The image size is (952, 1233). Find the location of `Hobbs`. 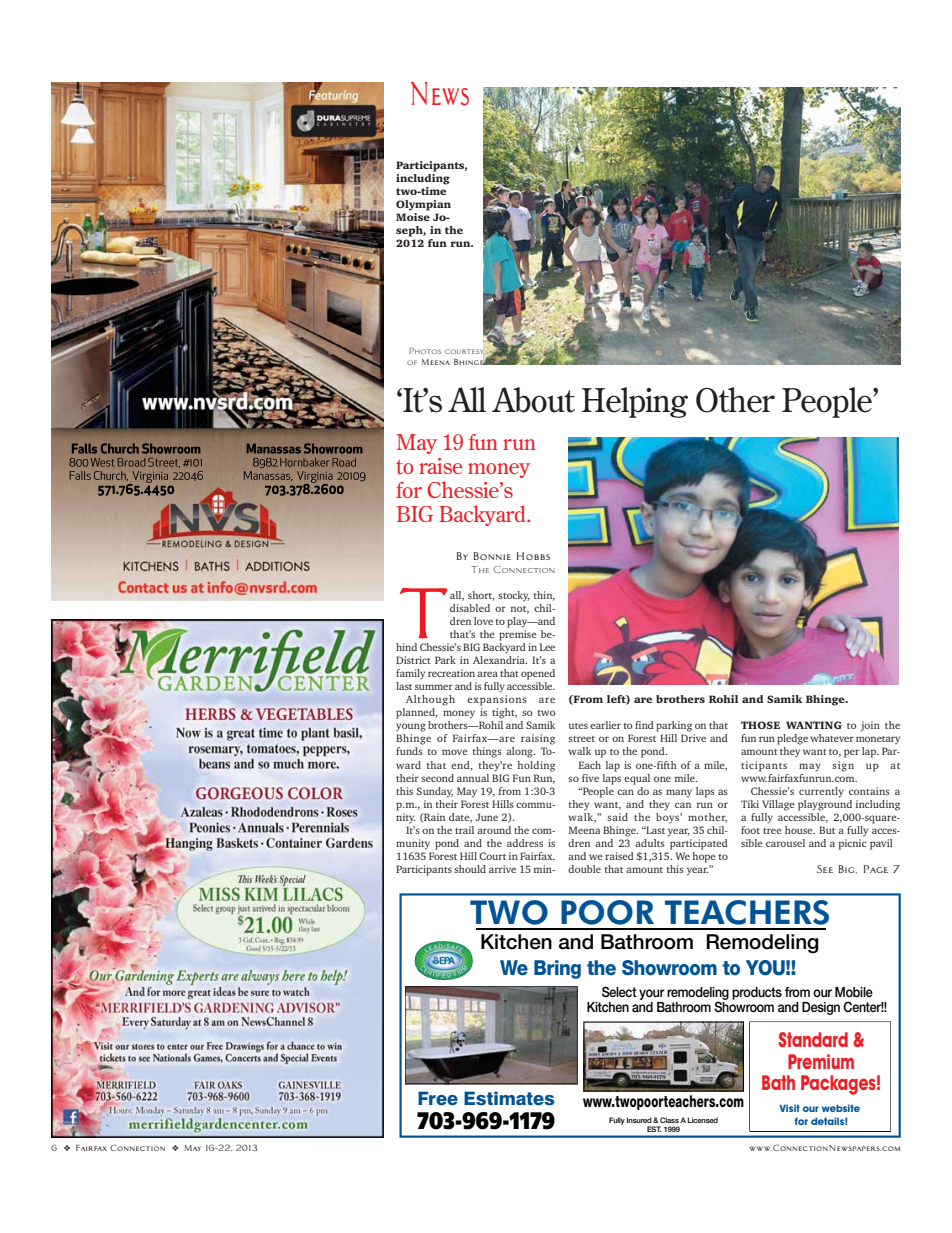

Hobbs is located at coordinates (533, 556).
